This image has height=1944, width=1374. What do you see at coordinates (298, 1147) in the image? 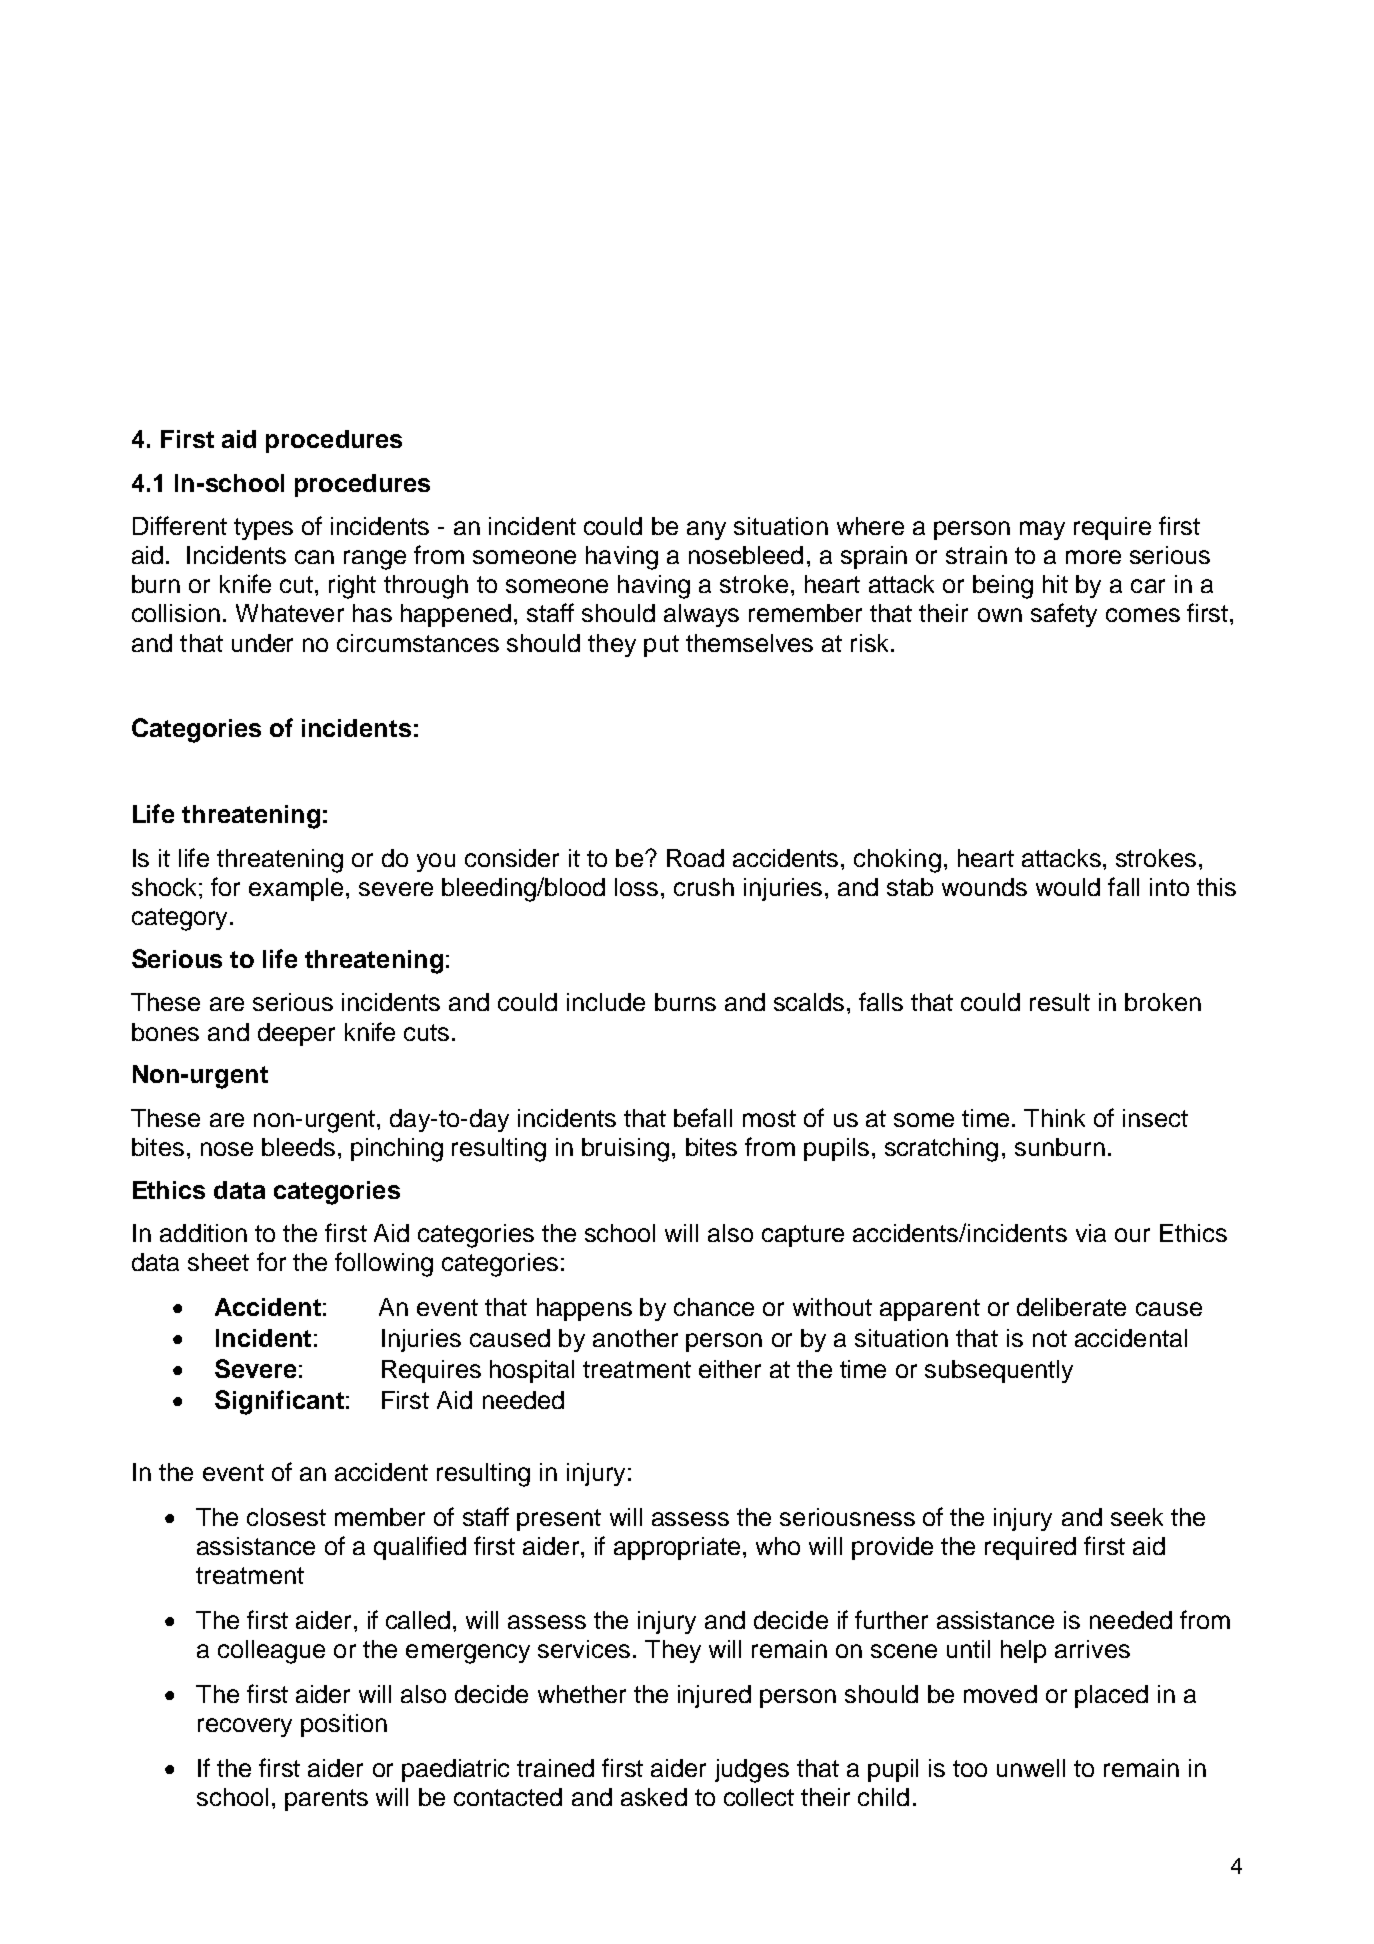
I see `bleeds` at bounding box center [298, 1147].
